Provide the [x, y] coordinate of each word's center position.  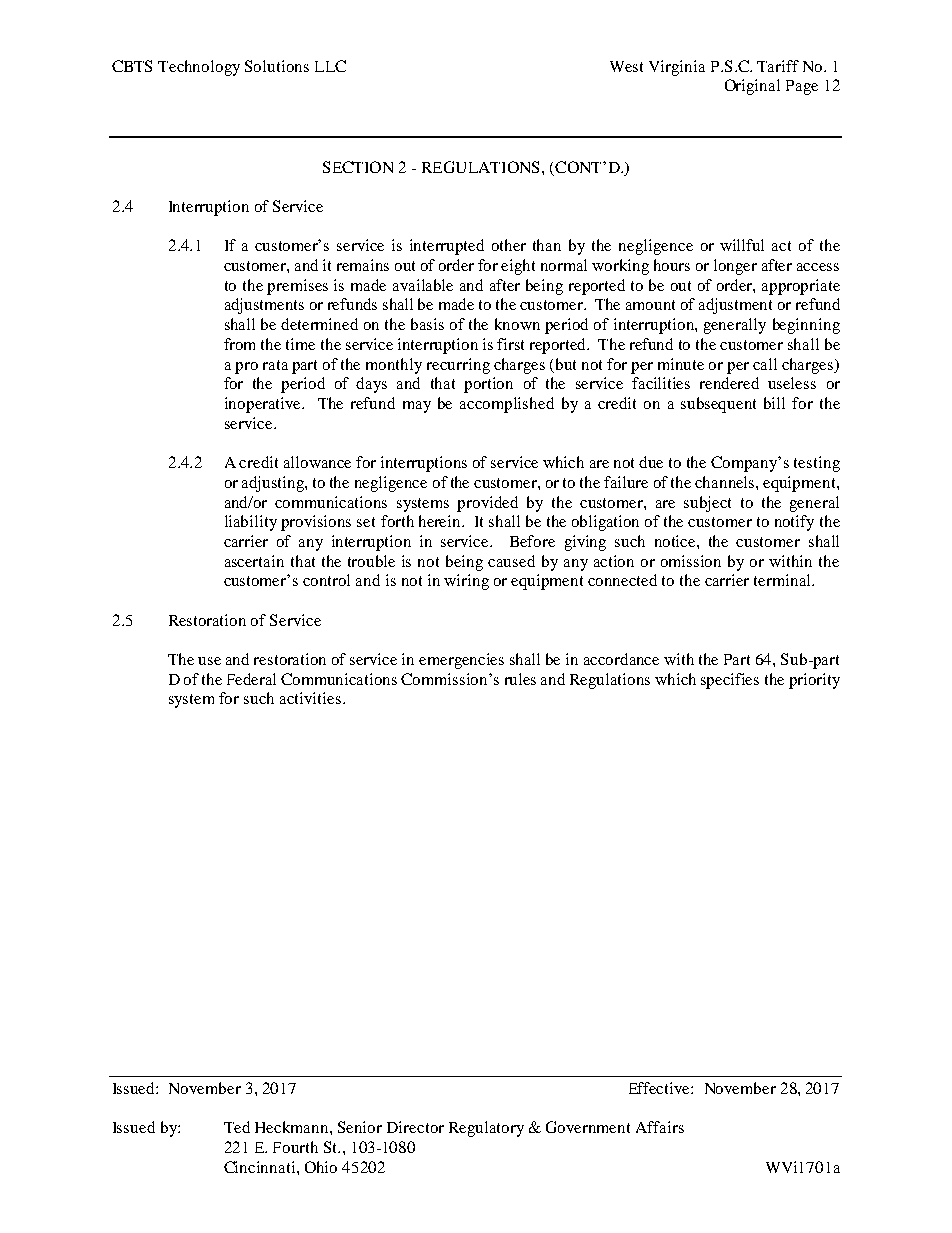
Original [752, 87]
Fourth [295, 1147]
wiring [466, 582]
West [626, 66]
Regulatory [486, 1129]
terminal [783, 580]
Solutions [277, 66]
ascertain [254, 561]
